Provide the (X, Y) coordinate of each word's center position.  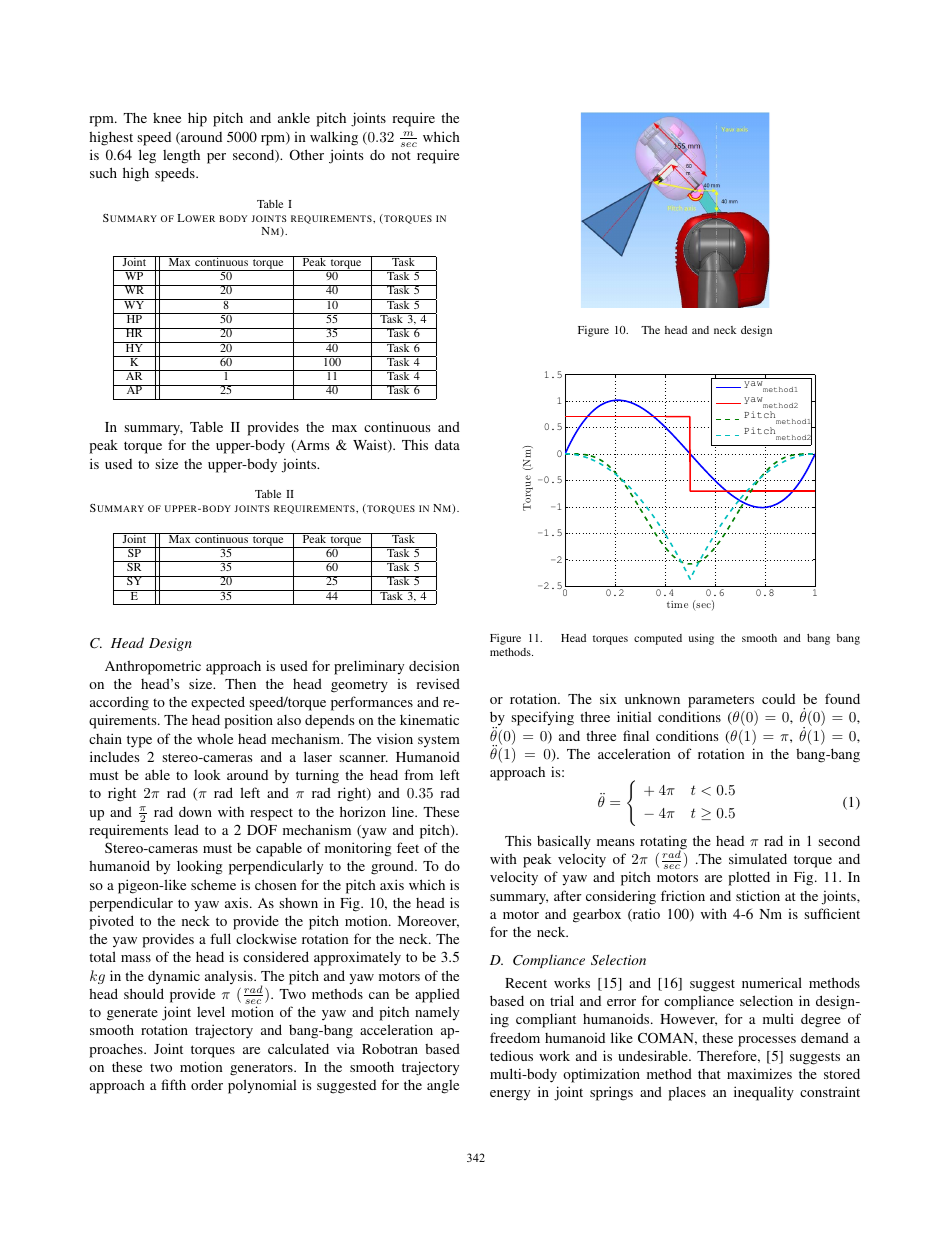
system (439, 741)
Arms (312, 446)
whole (215, 738)
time (677, 604)
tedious (511, 1055)
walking (334, 138)
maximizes (759, 1073)
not (401, 155)
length (181, 157)
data (447, 444)
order (207, 1085)
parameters (721, 701)
